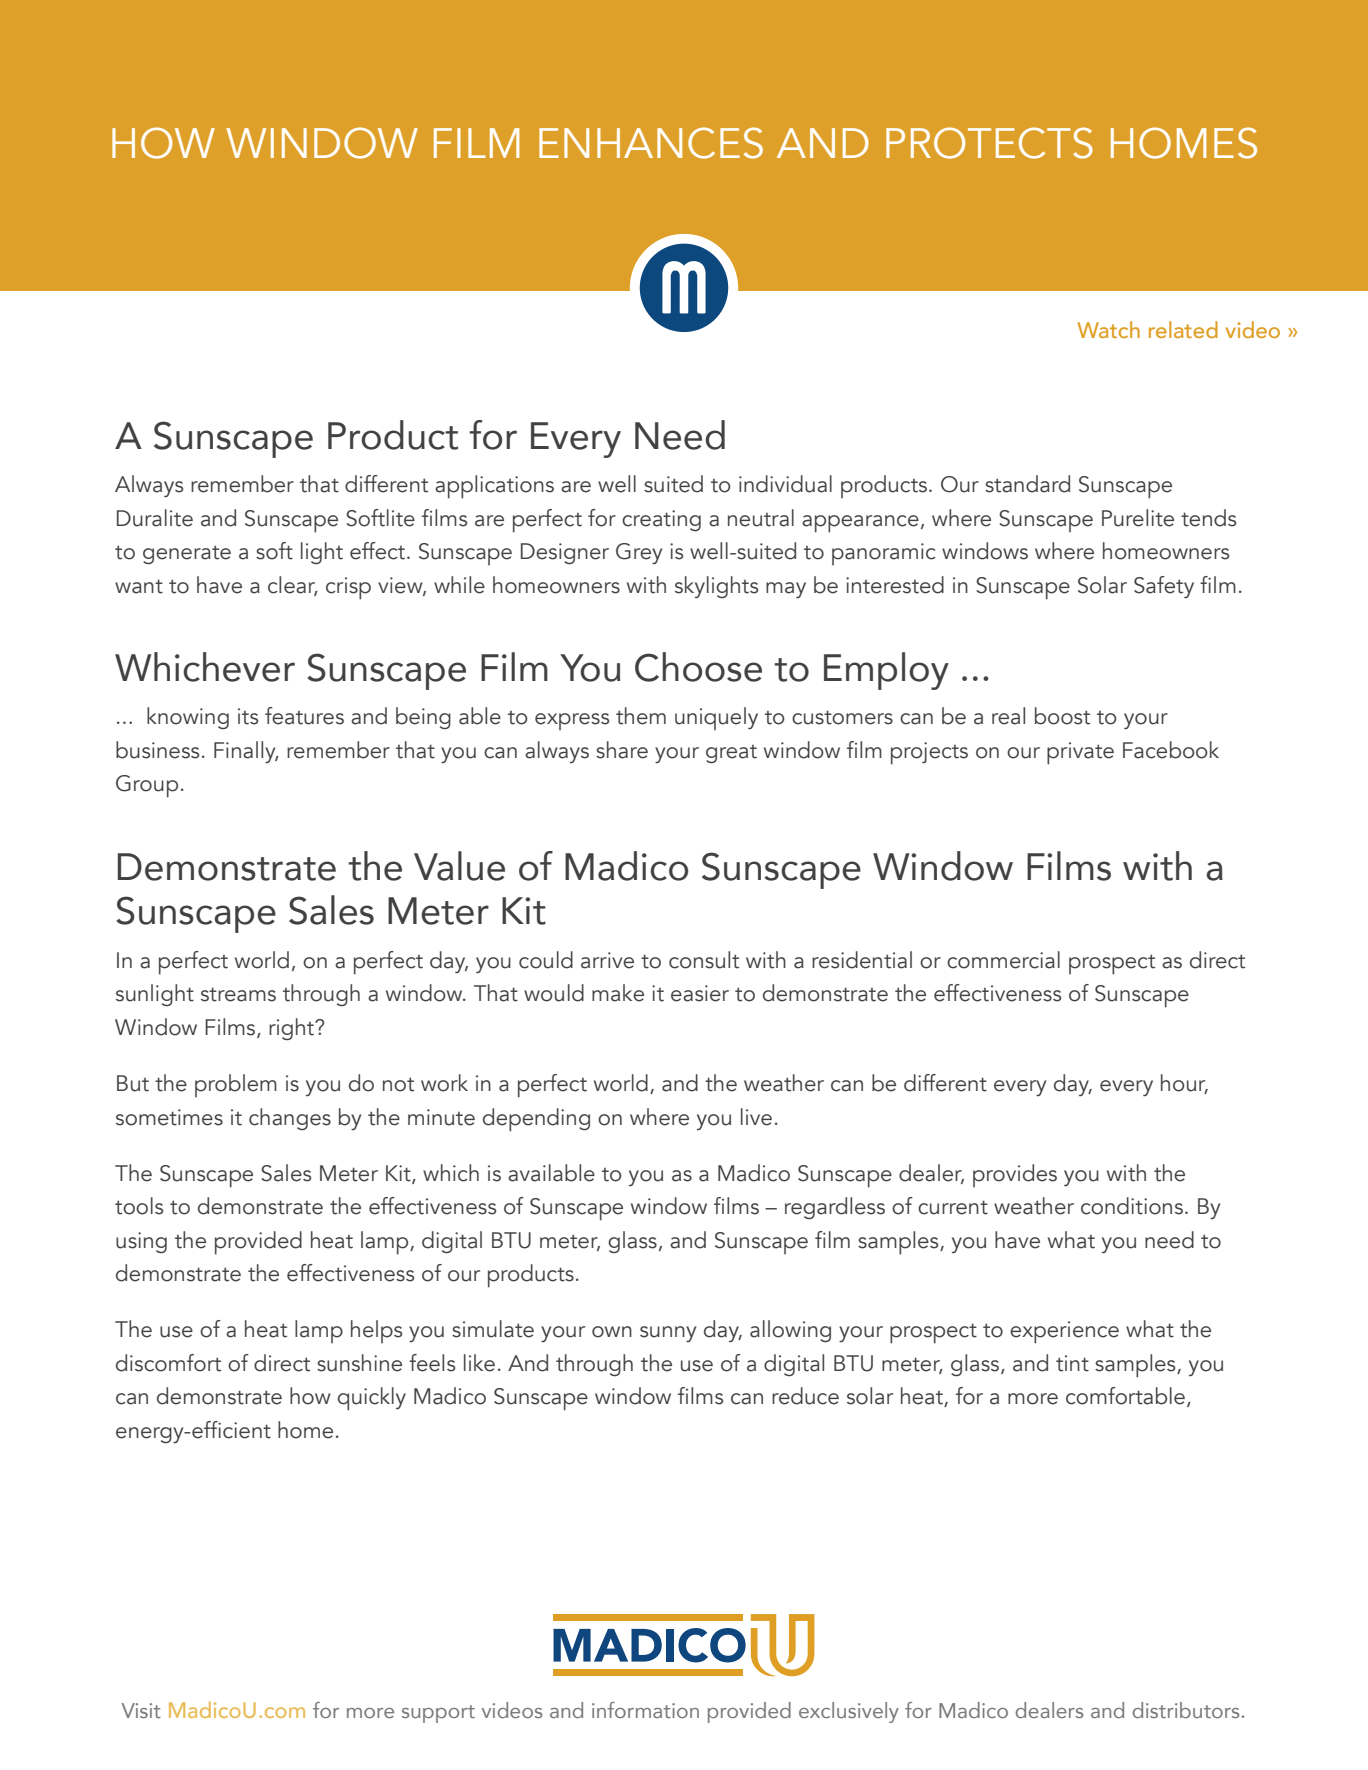 The image size is (1368, 1770). Describe the element at coordinates (989, 143) in the document. I see `PROTECTS` at that location.
